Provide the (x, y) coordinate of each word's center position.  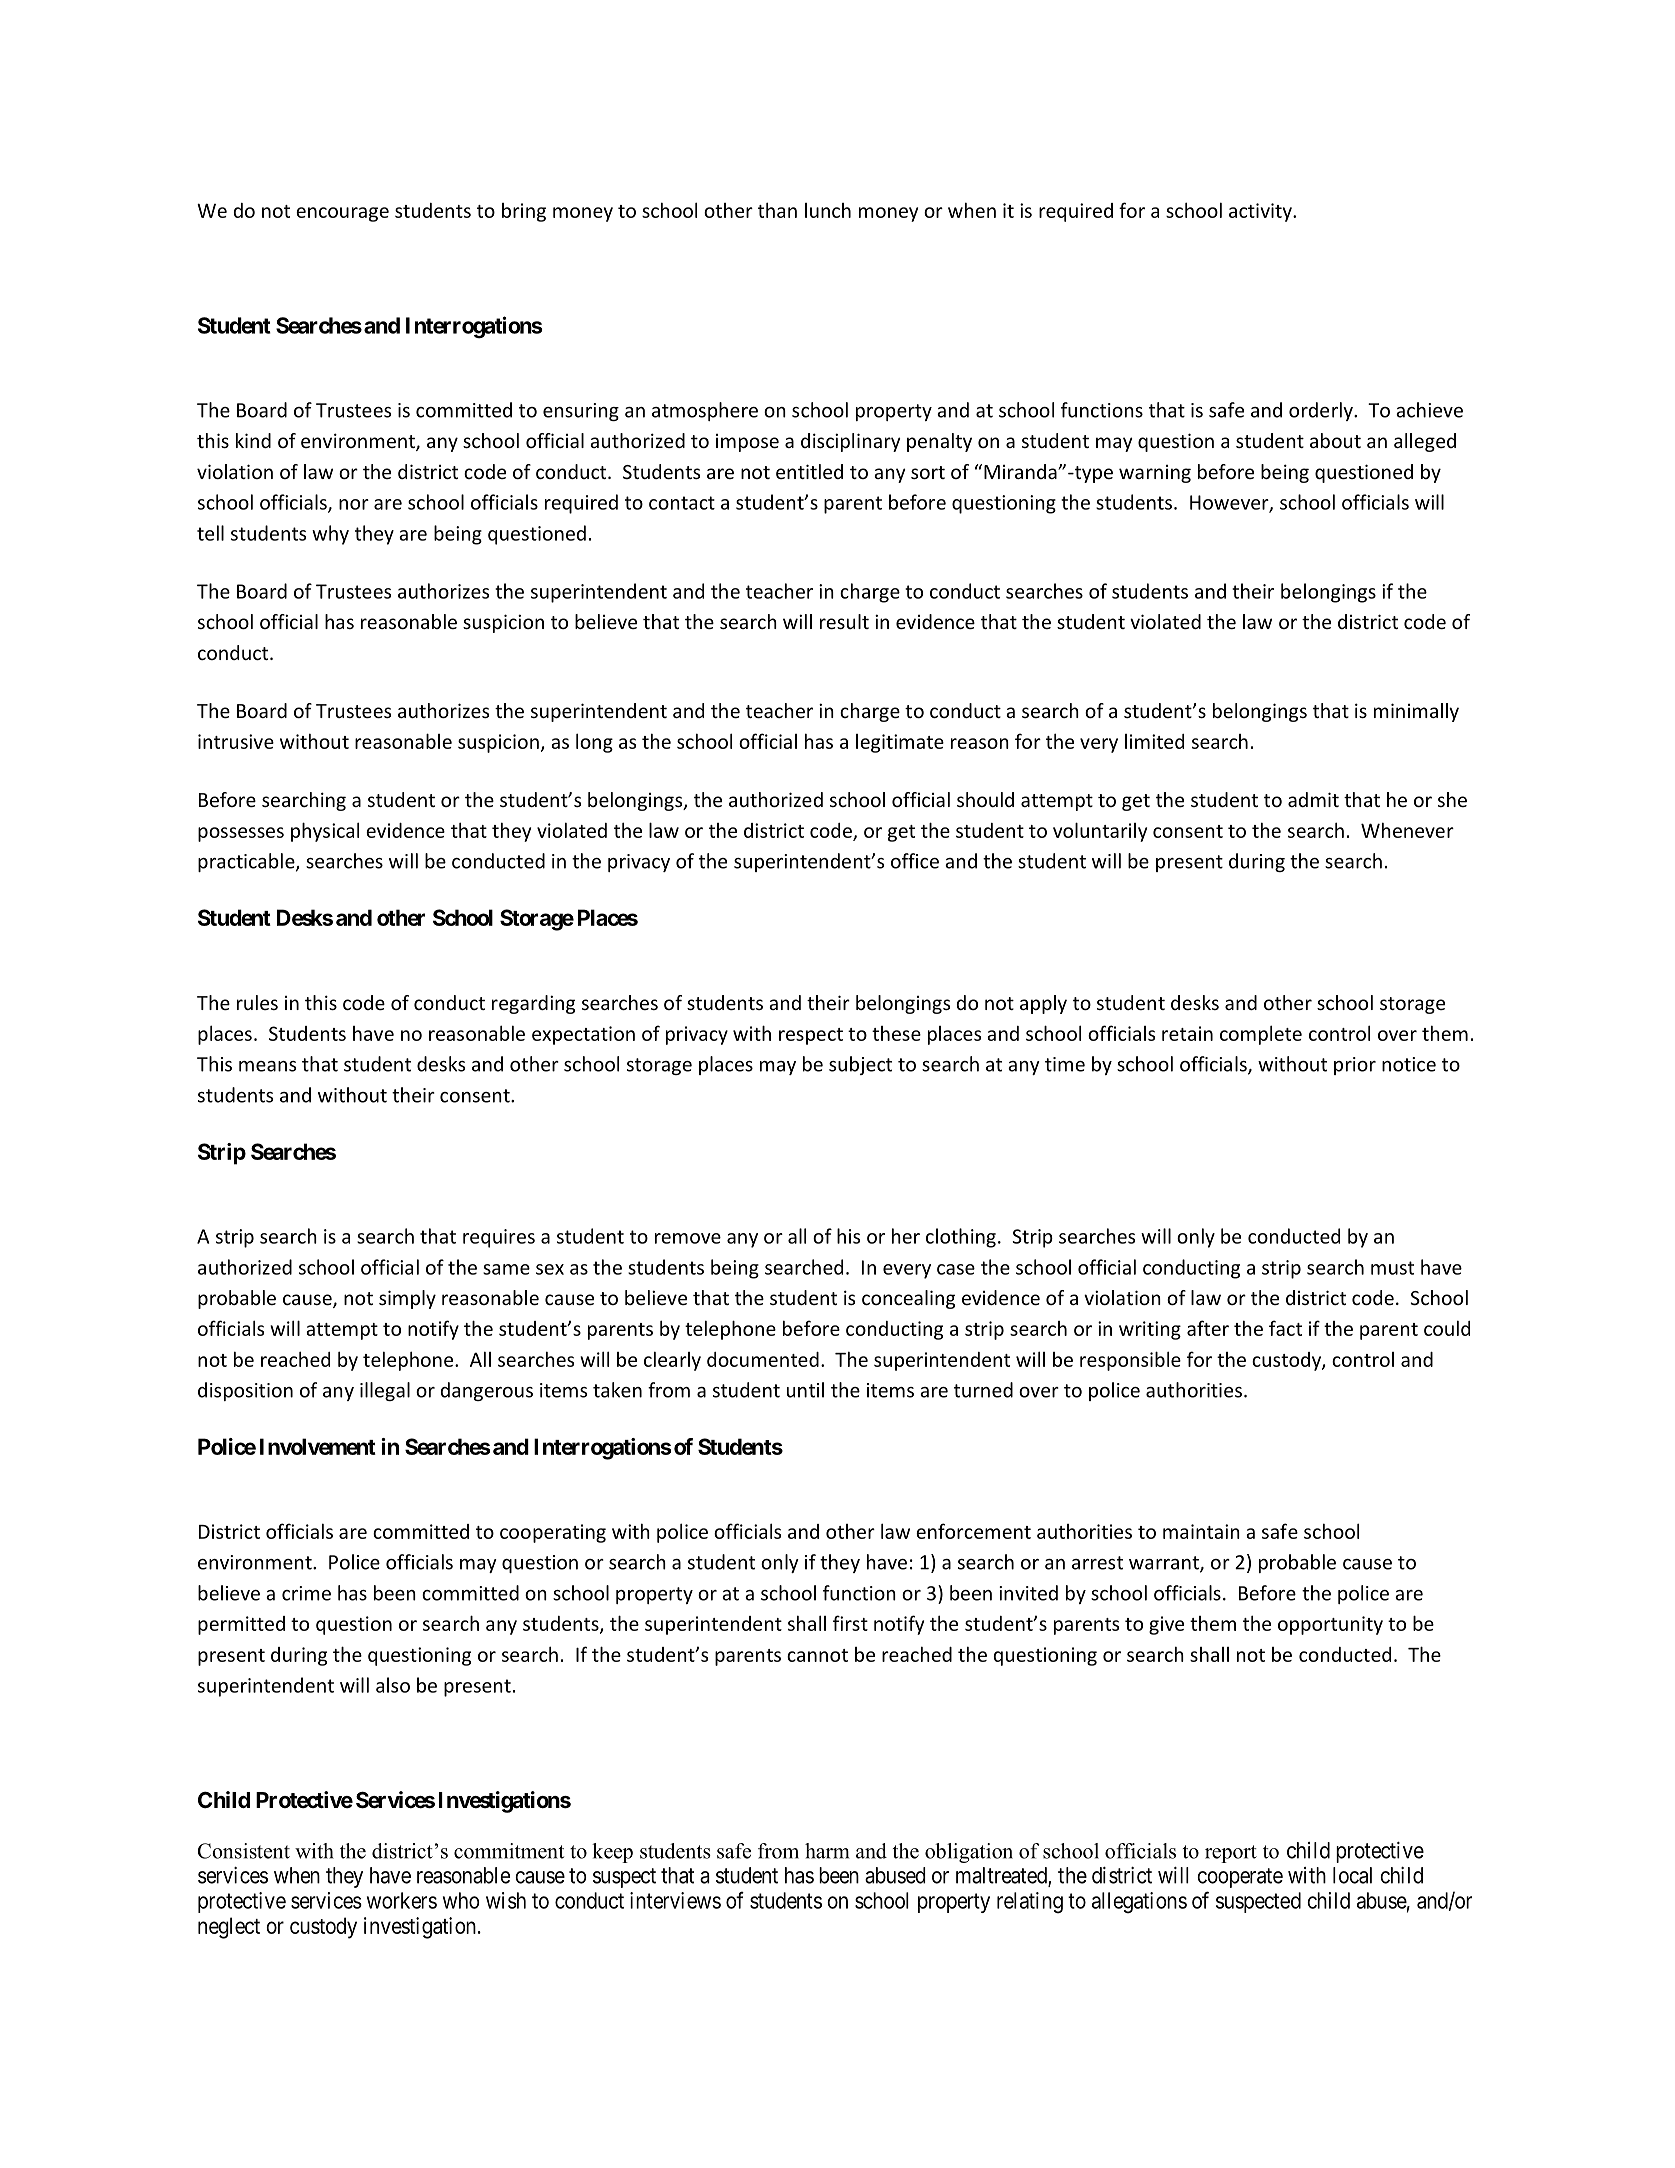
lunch (828, 210)
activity (1261, 212)
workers (402, 1900)
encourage (342, 214)
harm (827, 1851)
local (1352, 1875)
